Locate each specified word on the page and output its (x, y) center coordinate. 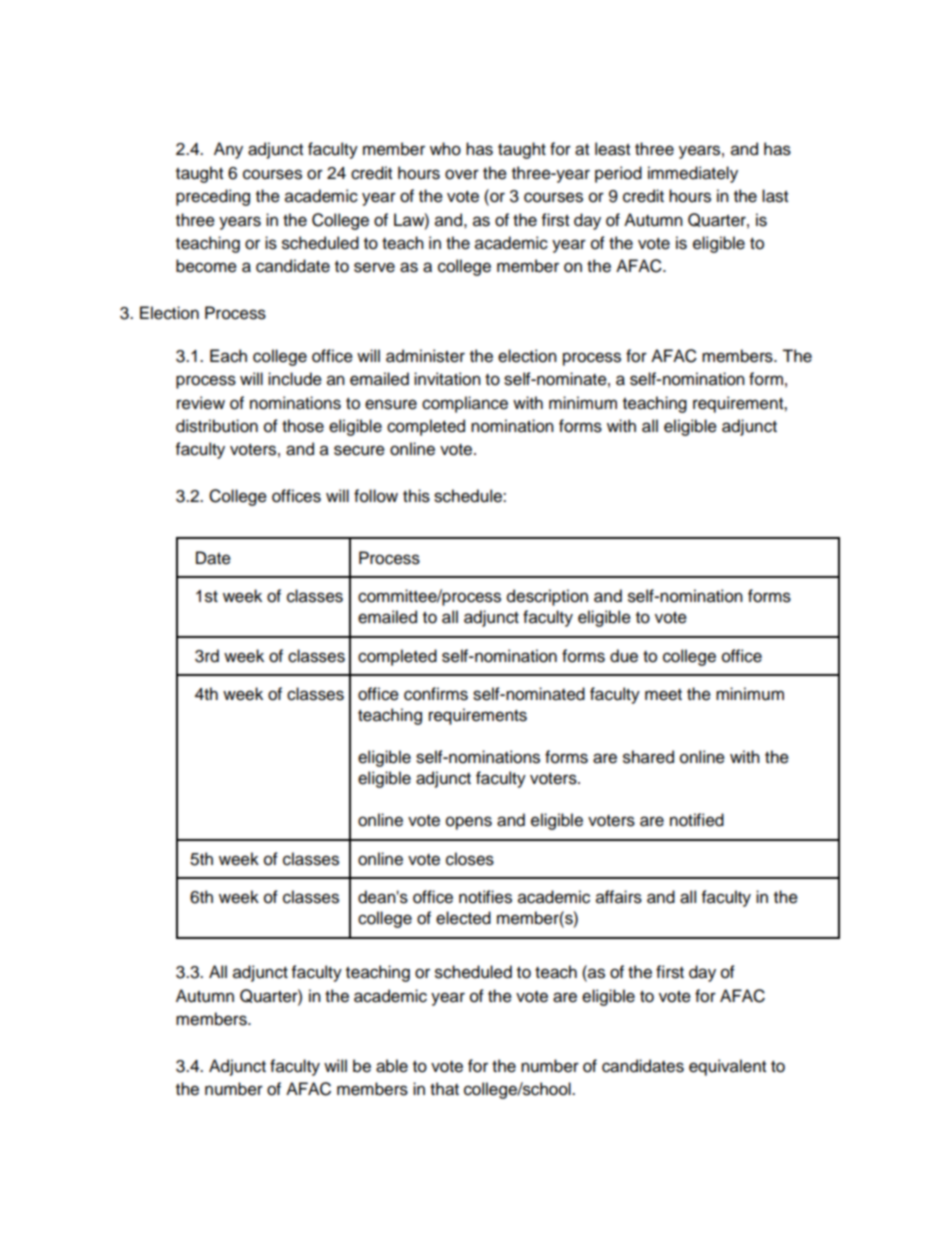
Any (228, 150)
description (547, 597)
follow (376, 496)
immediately (693, 174)
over (462, 174)
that (444, 1089)
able (392, 1066)
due (624, 656)
